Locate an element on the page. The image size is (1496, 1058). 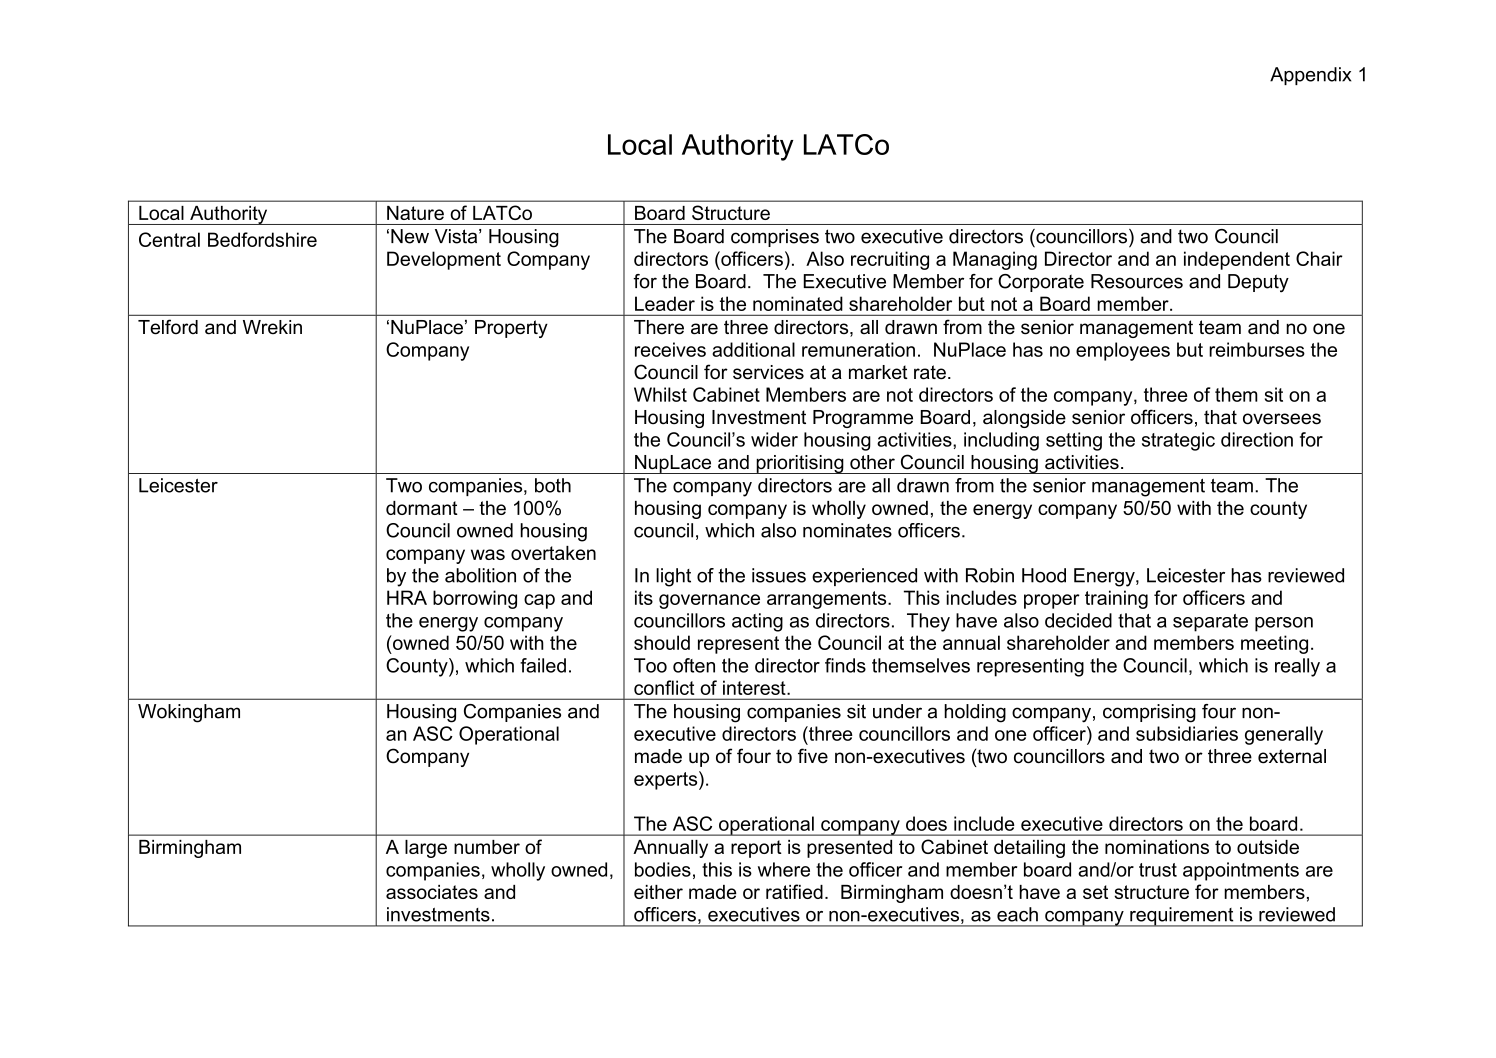
comprising is located at coordinates (1149, 713).
